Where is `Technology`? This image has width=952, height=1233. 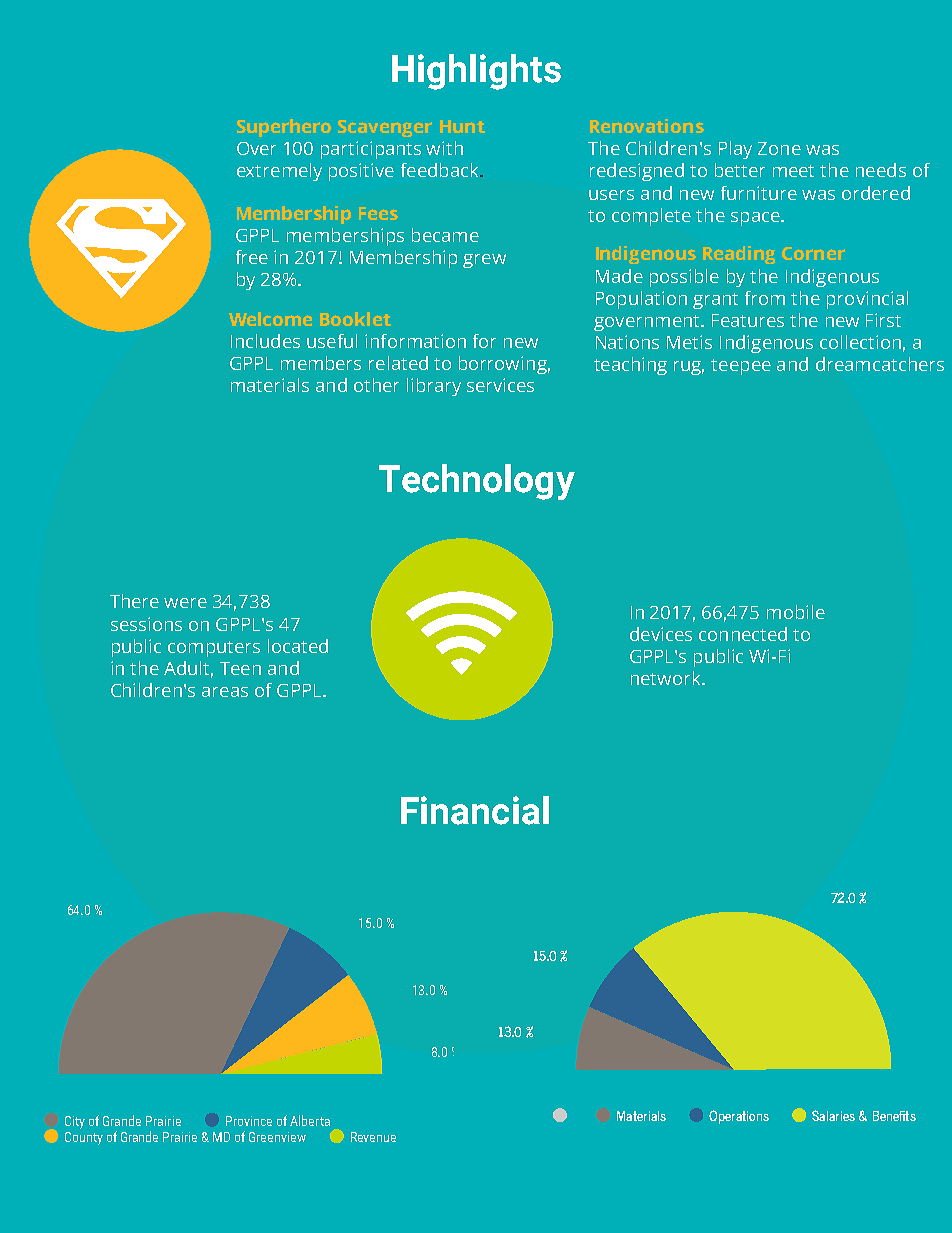 Technology is located at coordinates (477, 482).
